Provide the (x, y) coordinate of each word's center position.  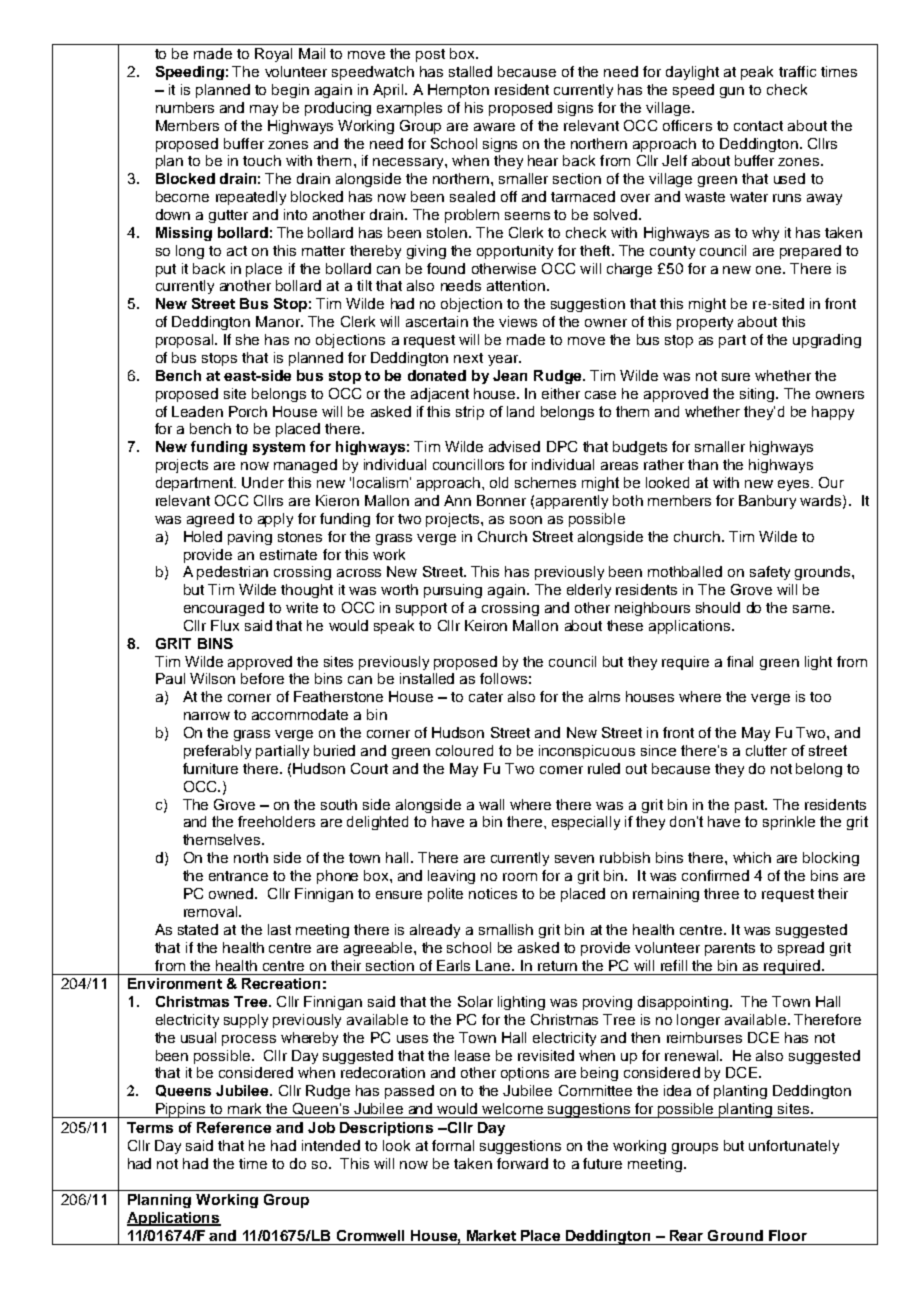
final (740, 661)
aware (494, 127)
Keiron (486, 625)
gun (732, 92)
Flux (225, 625)
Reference (234, 1127)
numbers (185, 107)
